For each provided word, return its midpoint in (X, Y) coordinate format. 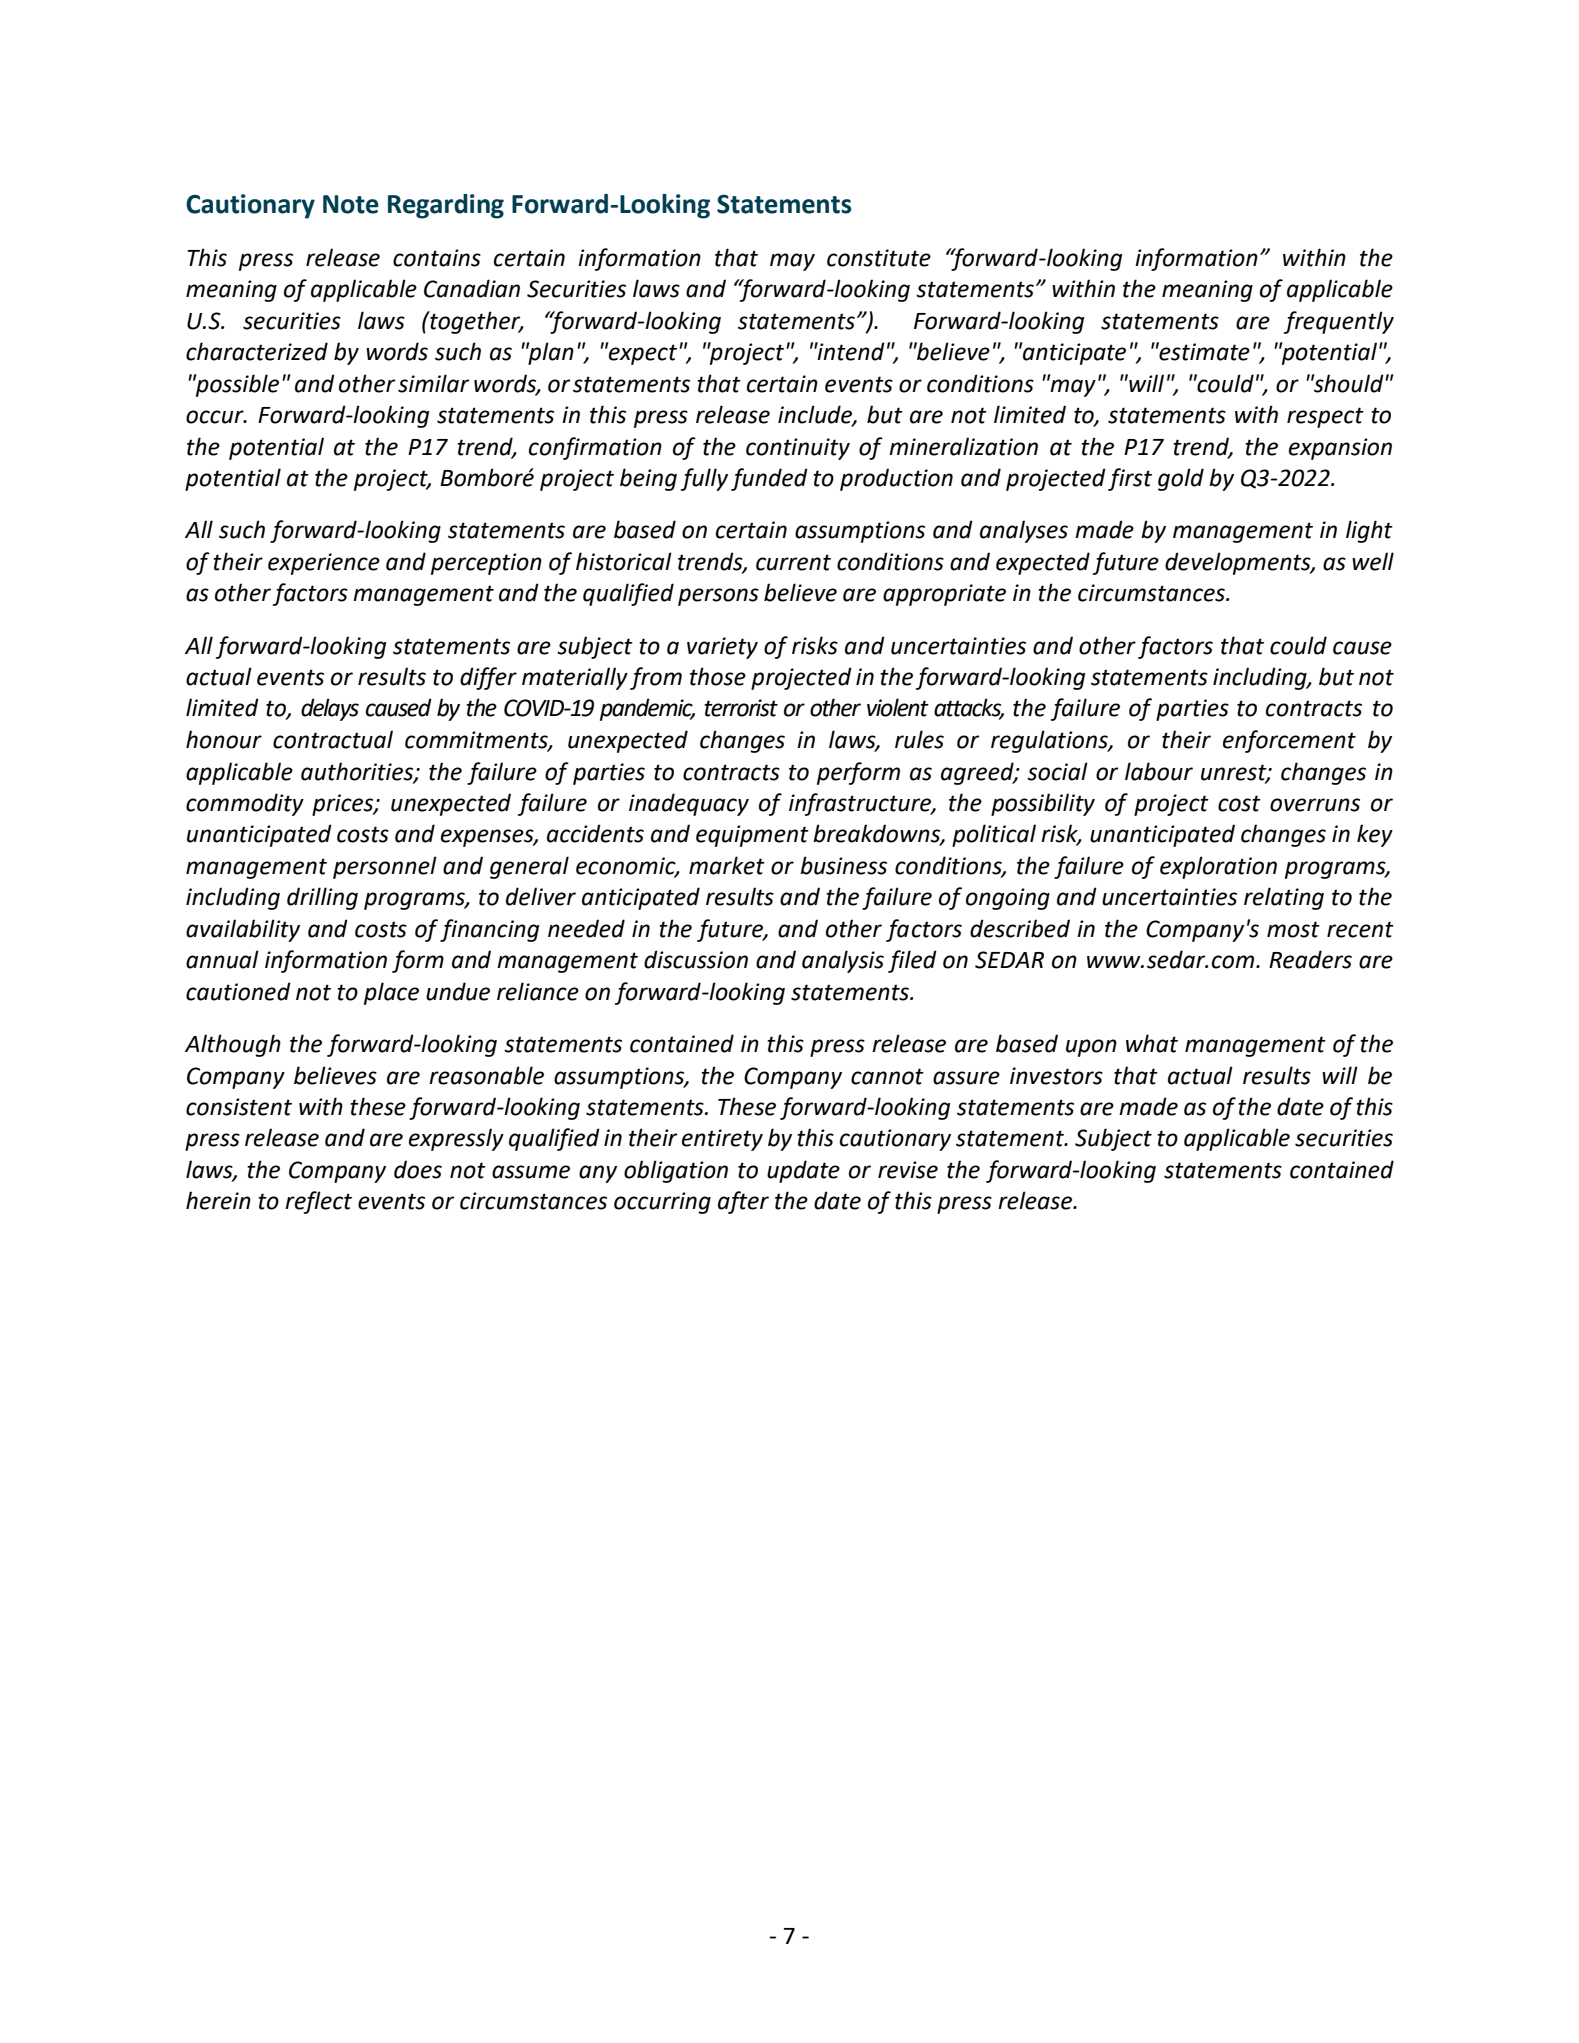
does (418, 1169)
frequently (1339, 322)
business (843, 865)
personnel (385, 867)
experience (324, 564)
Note (351, 204)
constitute (879, 258)
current (793, 562)
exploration (1218, 867)
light (1369, 531)
